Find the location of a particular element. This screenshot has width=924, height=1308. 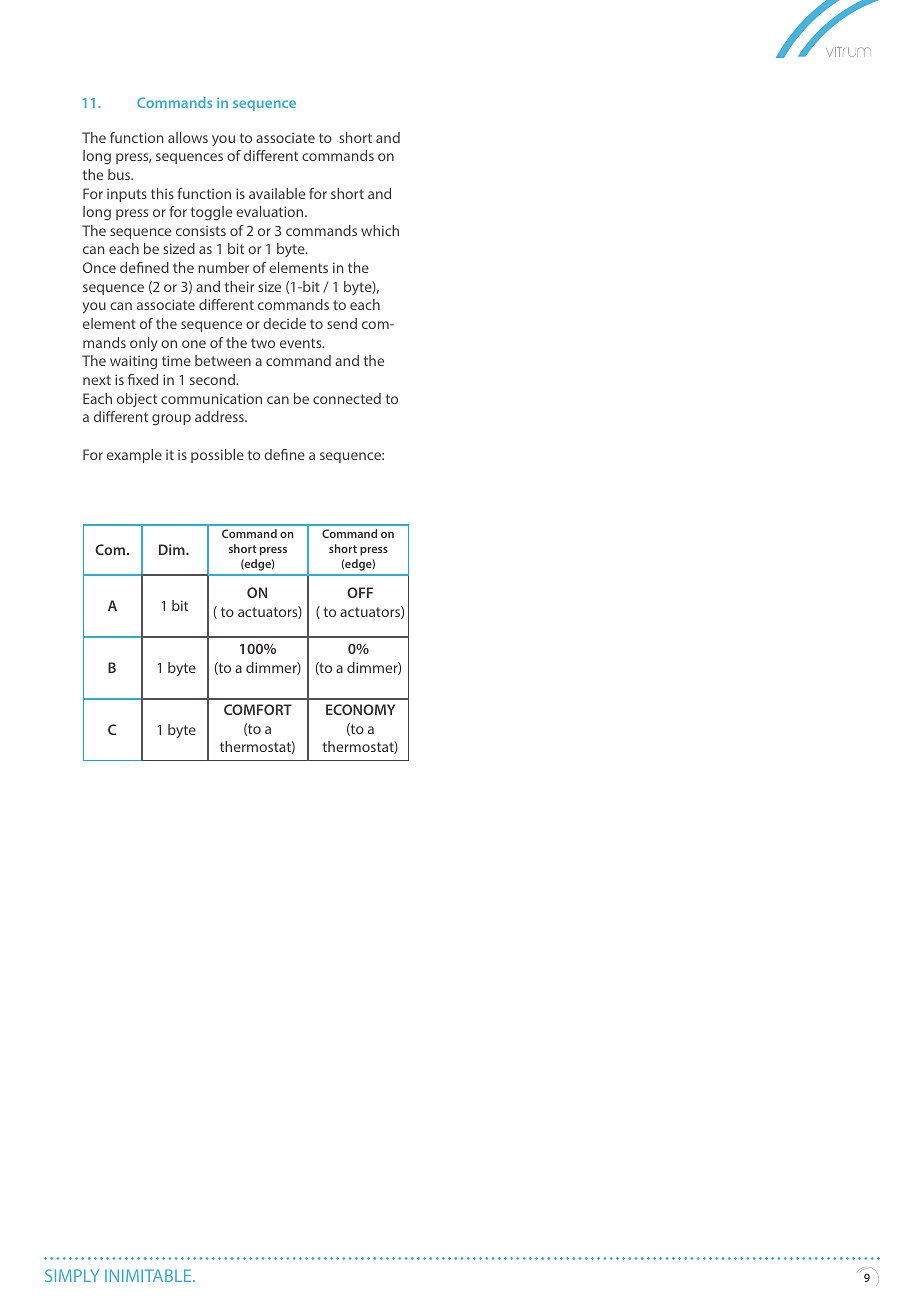

communication is located at coordinates (211, 398).
